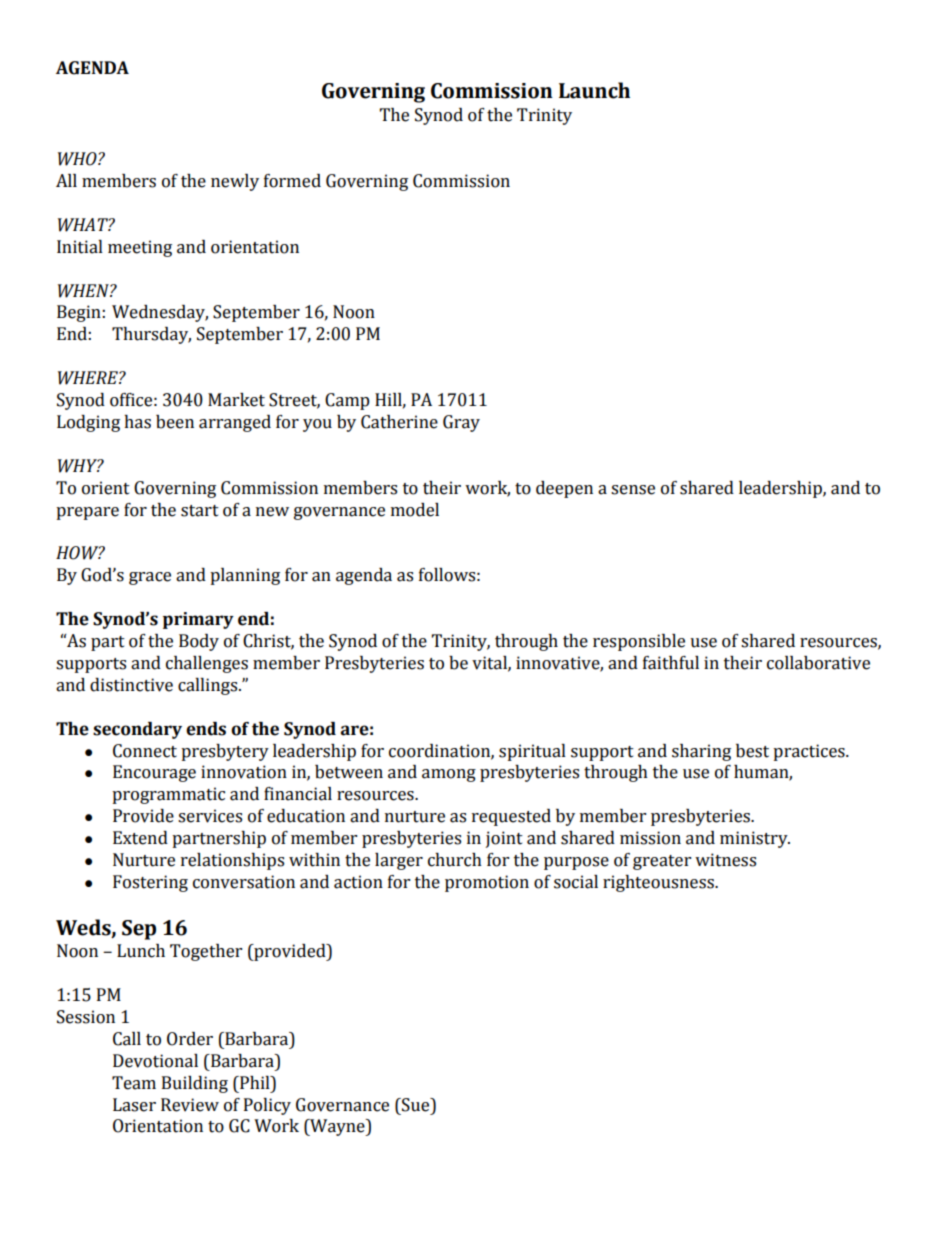  Describe the element at coordinates (190, 1105) in the document. I see `Review` at that location.
